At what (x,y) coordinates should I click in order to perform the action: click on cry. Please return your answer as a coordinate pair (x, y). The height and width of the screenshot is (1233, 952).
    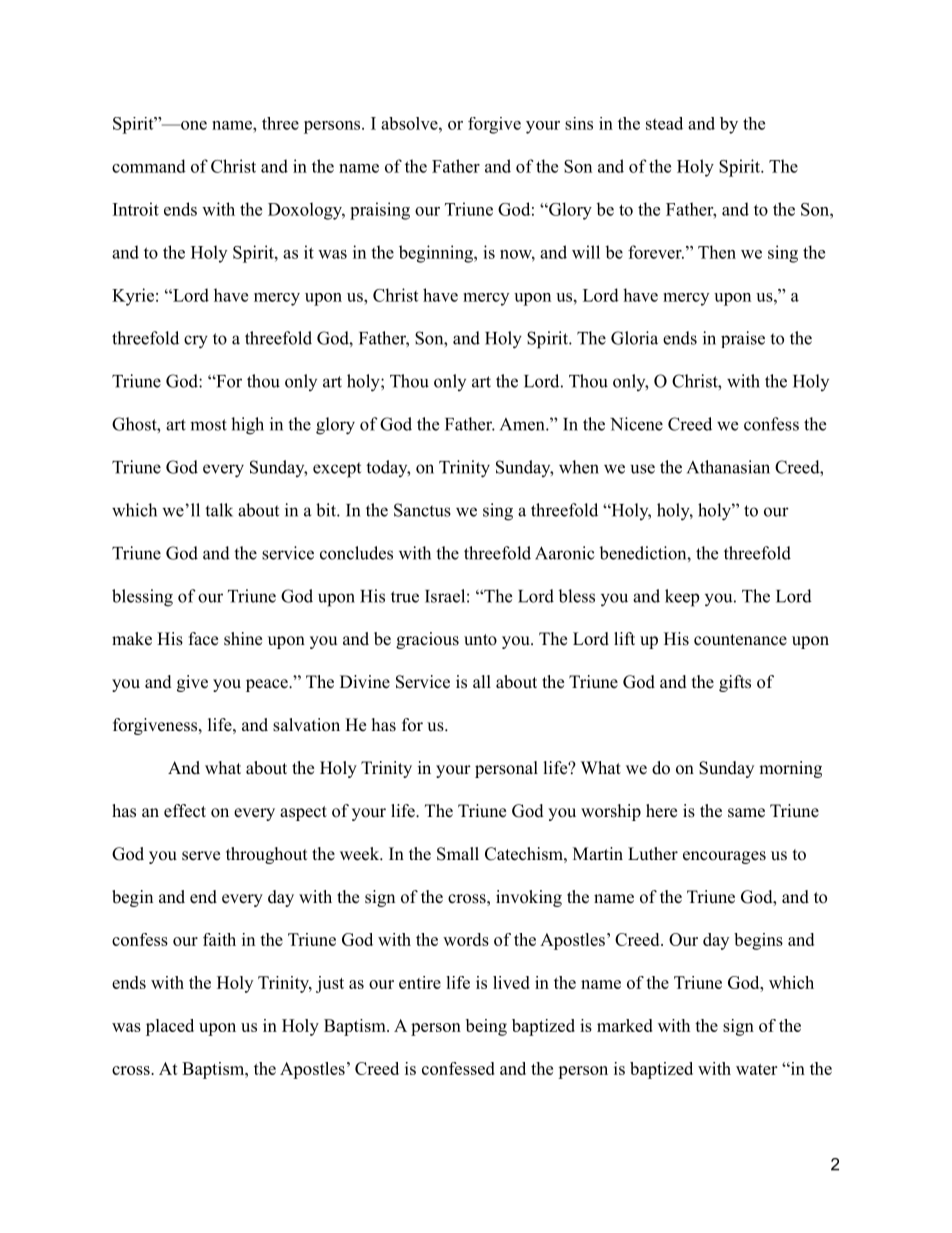
    Looking at the image, I should click on (196, 342).
